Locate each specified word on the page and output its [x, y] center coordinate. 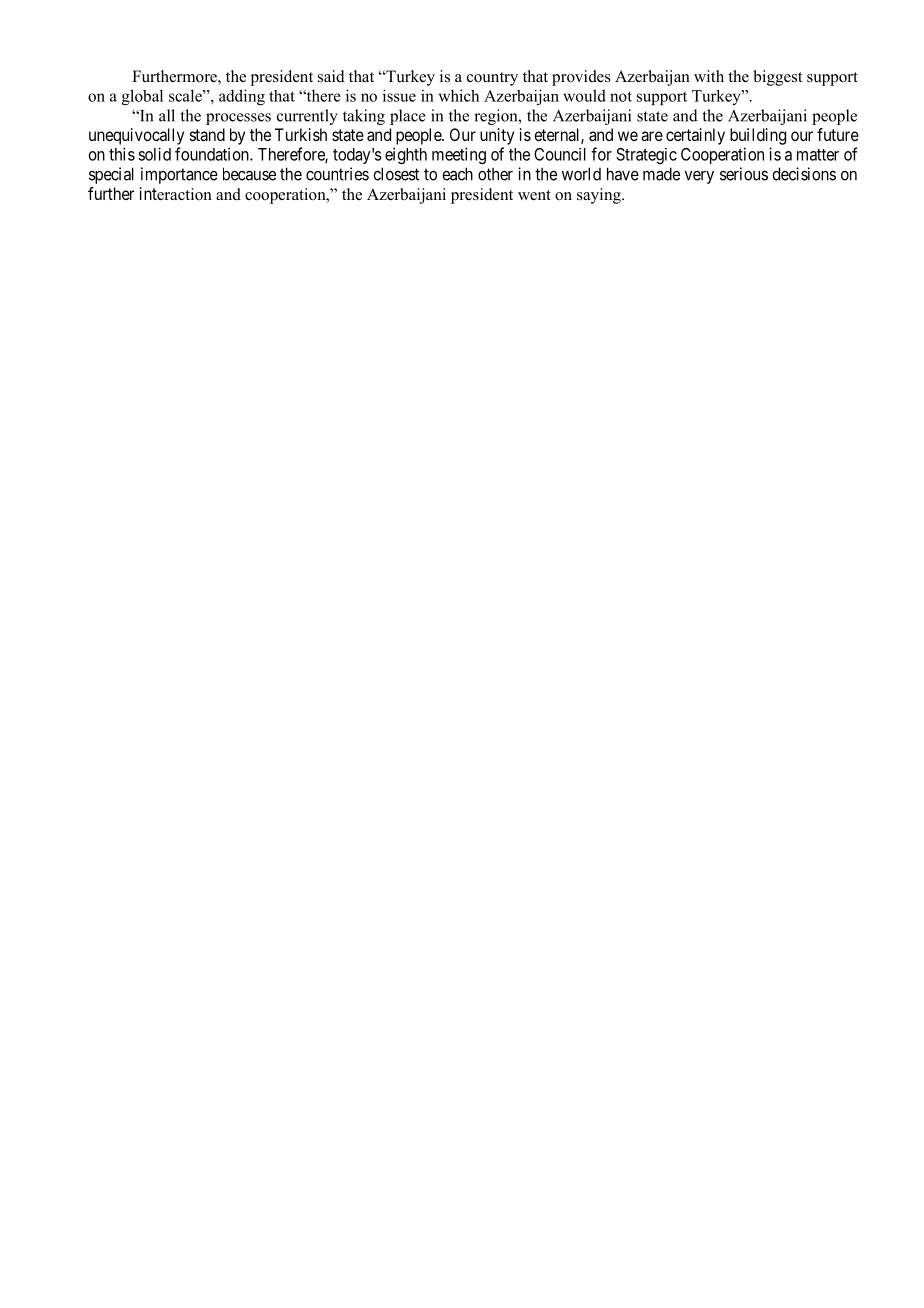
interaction [176, 194]
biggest [778, 78]
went [534, 195]
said [331, 76]
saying [600, 196]
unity [497, 136]
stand [207, 134]
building [758, 136]
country [492, 79]
